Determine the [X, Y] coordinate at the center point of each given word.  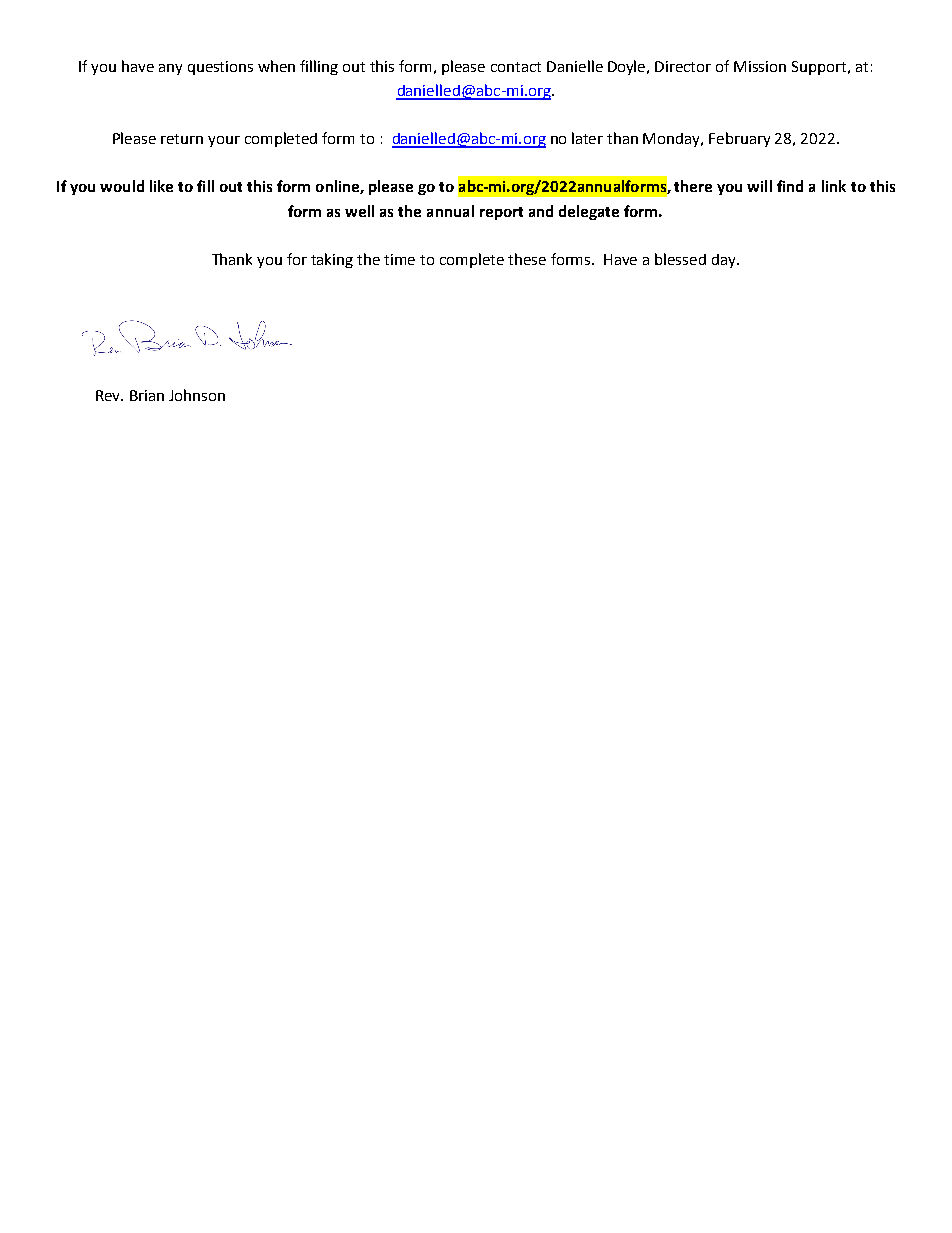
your [224, 141]
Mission [760, 66]
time [399, 259]
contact [516, 67]
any [170, 69]
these [527, 259]
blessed [680, 259]
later [587, 138]
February [739, 139]
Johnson [197, 395]
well [359, 211]
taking [332, 260]
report [501, 213]
